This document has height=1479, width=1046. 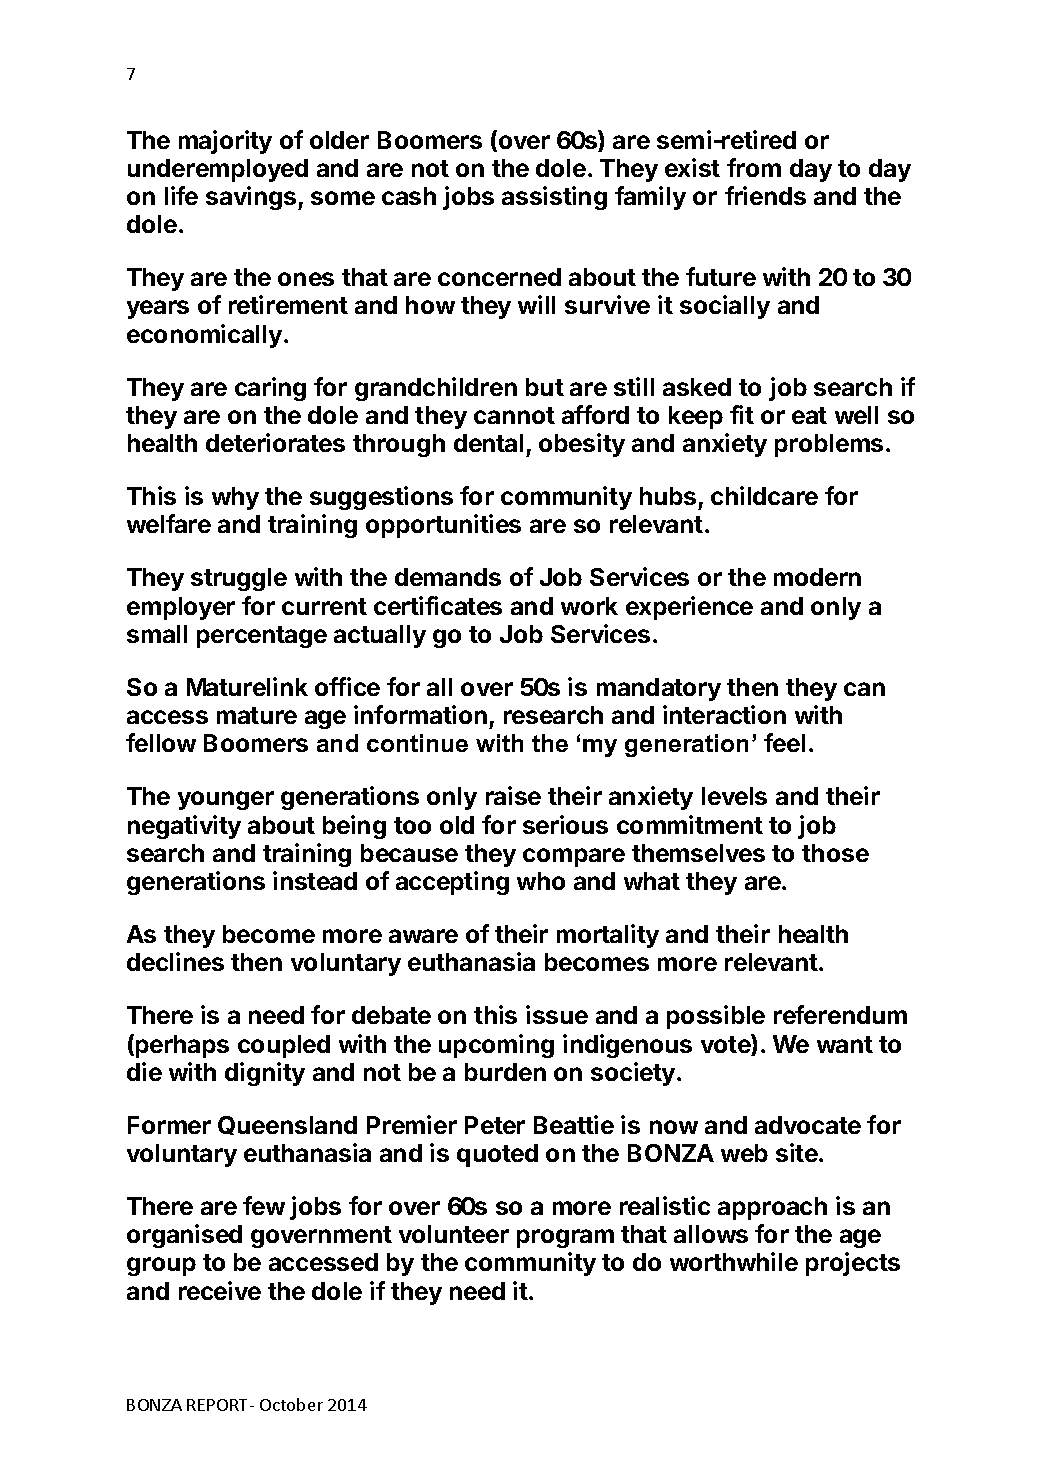 I want to click on assisting, so click(x=554, y=198).
